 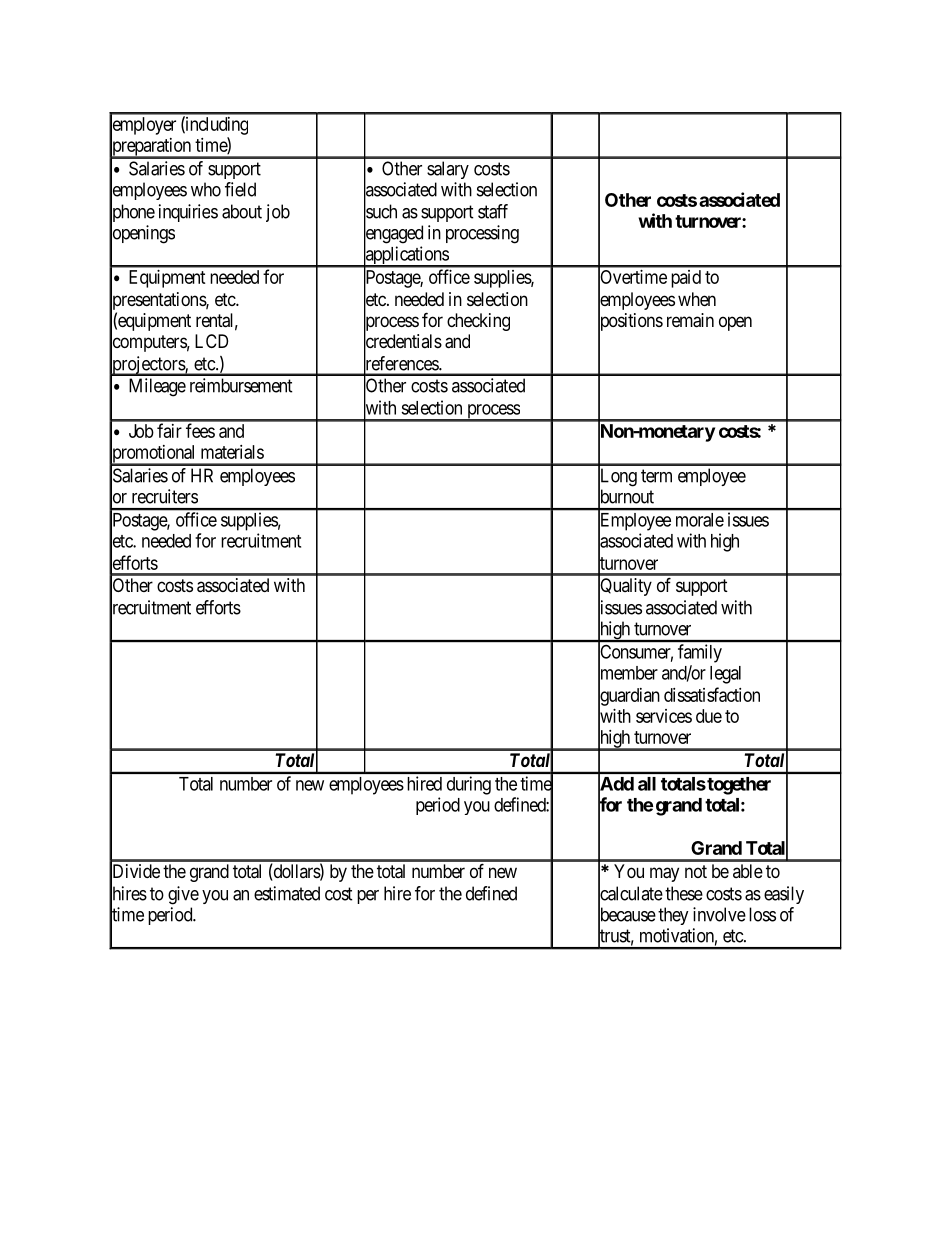 I want to click on paid, so click(x=686, y=279).
